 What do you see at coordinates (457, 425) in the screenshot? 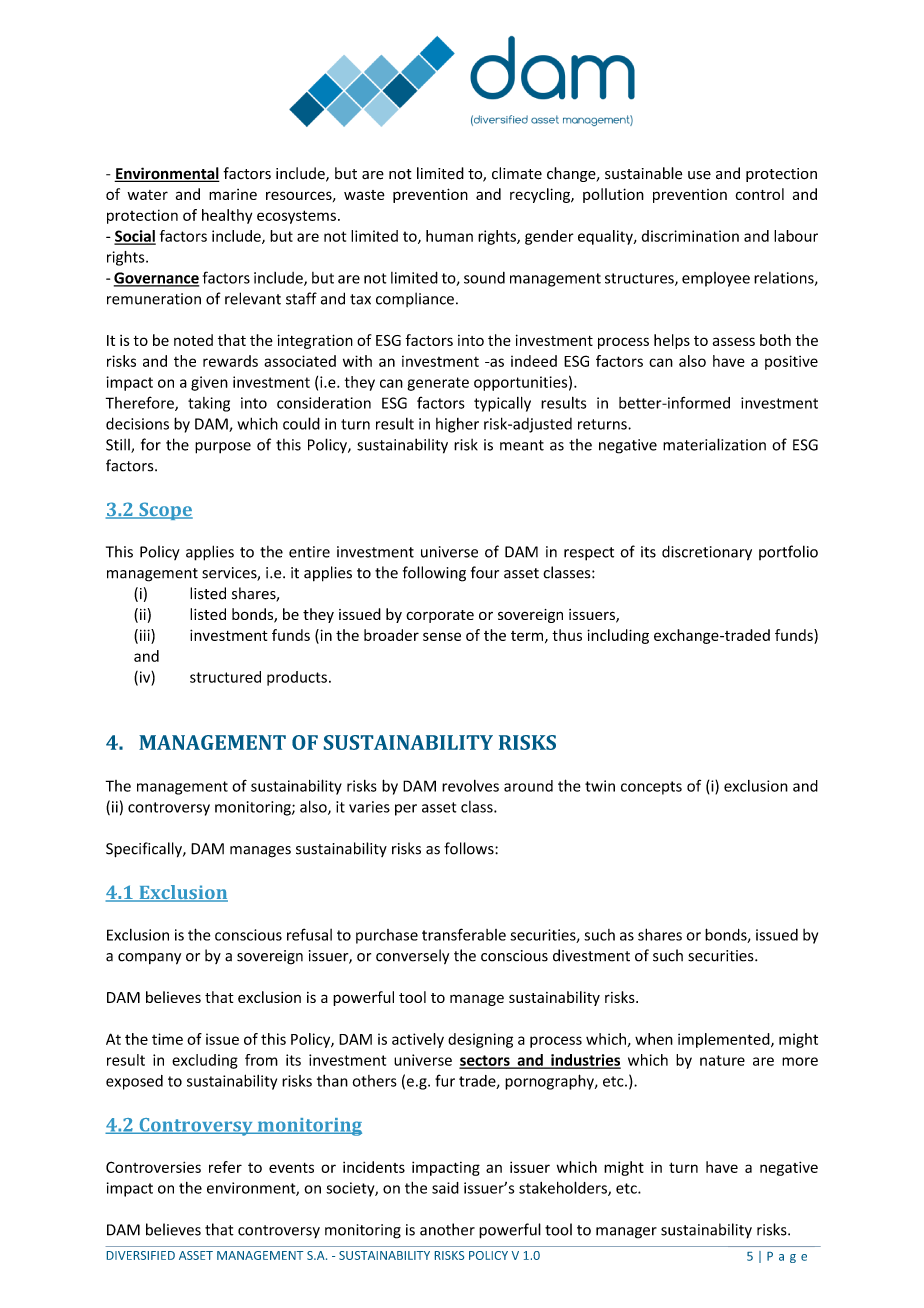
I see `higher` at bounding box center [457, 425].
